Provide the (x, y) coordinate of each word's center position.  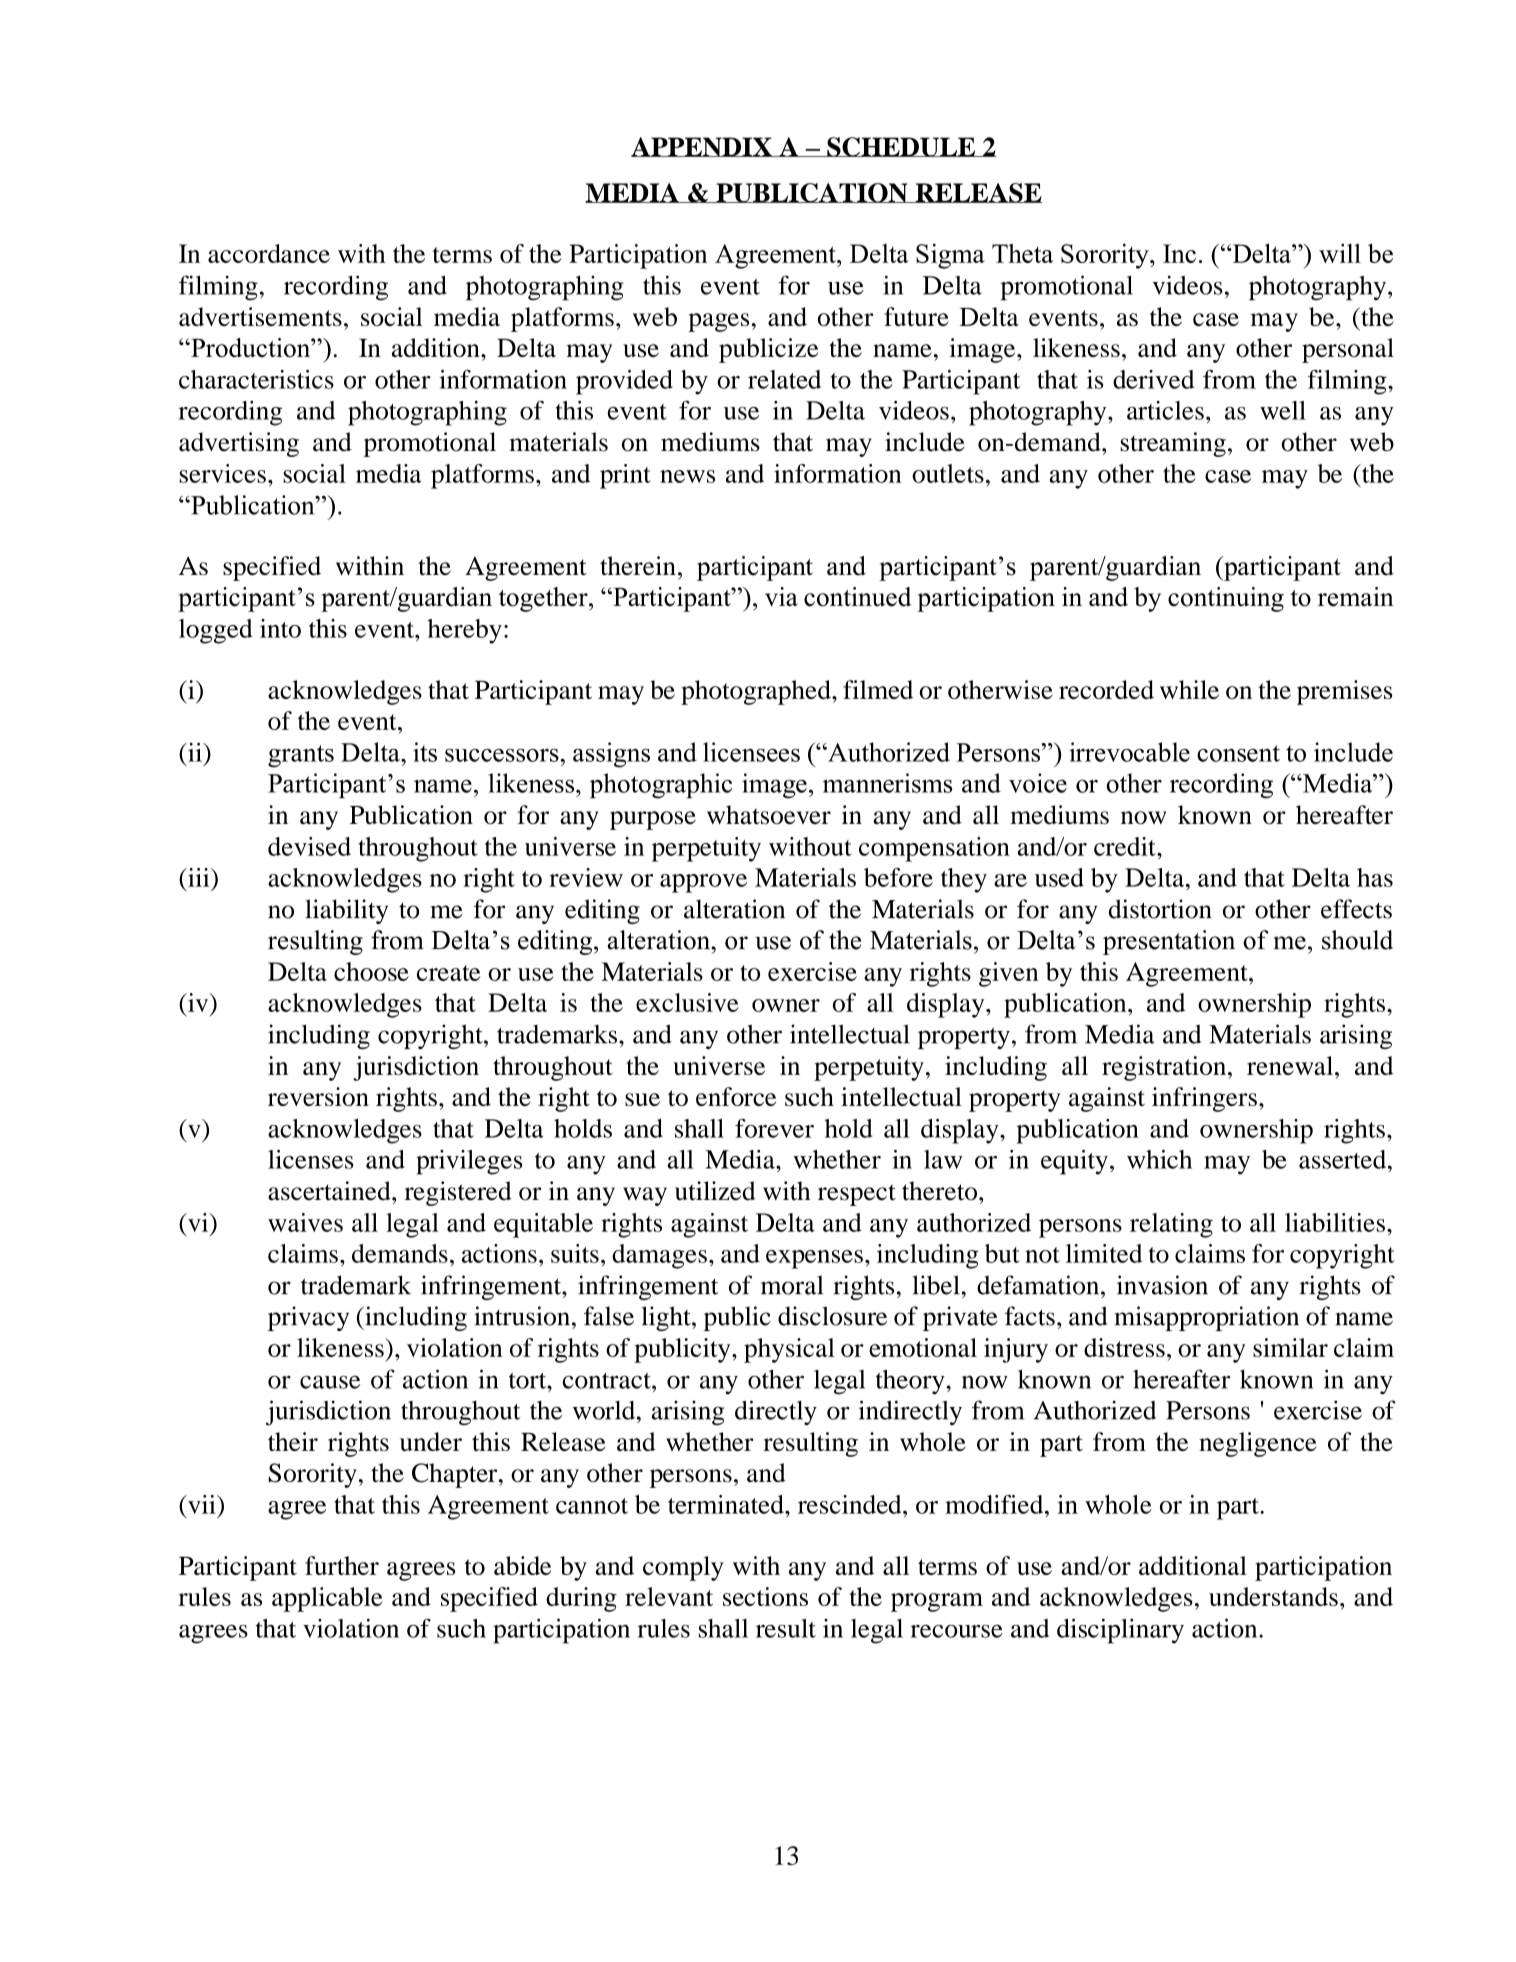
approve (703, 883)
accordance (269, 253)
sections (765, 1596)
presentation (1169, 942)
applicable (327, 1599)
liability (346, 911)
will (1340, 253)
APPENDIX (702, 147)
